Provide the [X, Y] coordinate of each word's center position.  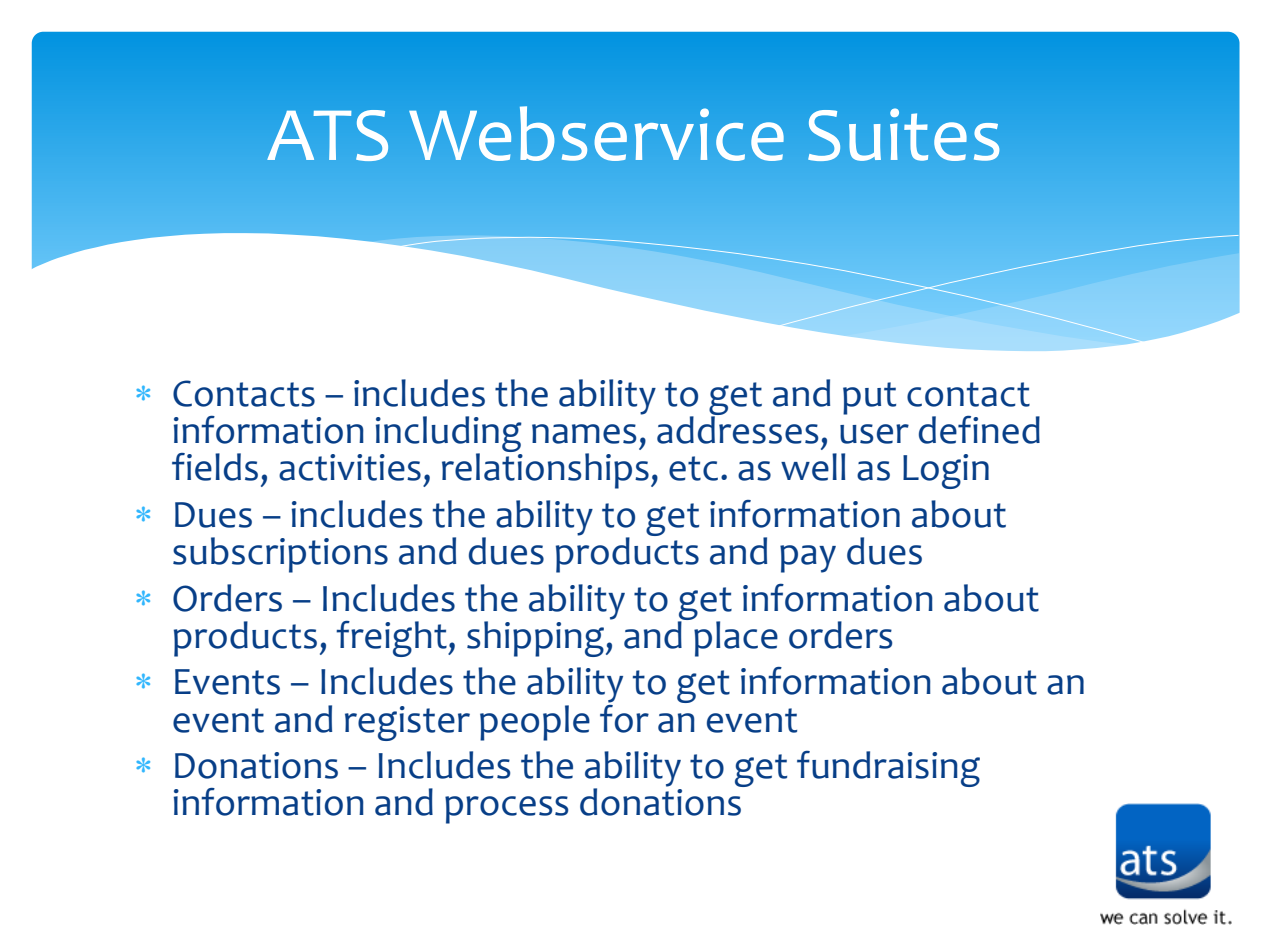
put [869, 398]
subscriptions [280, 555]
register [407, 723]
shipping [537, 639]
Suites [903, 134]
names [584, 434]
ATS [327, 135]
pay [808, 559]
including [449, 435]
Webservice [596, 133]
